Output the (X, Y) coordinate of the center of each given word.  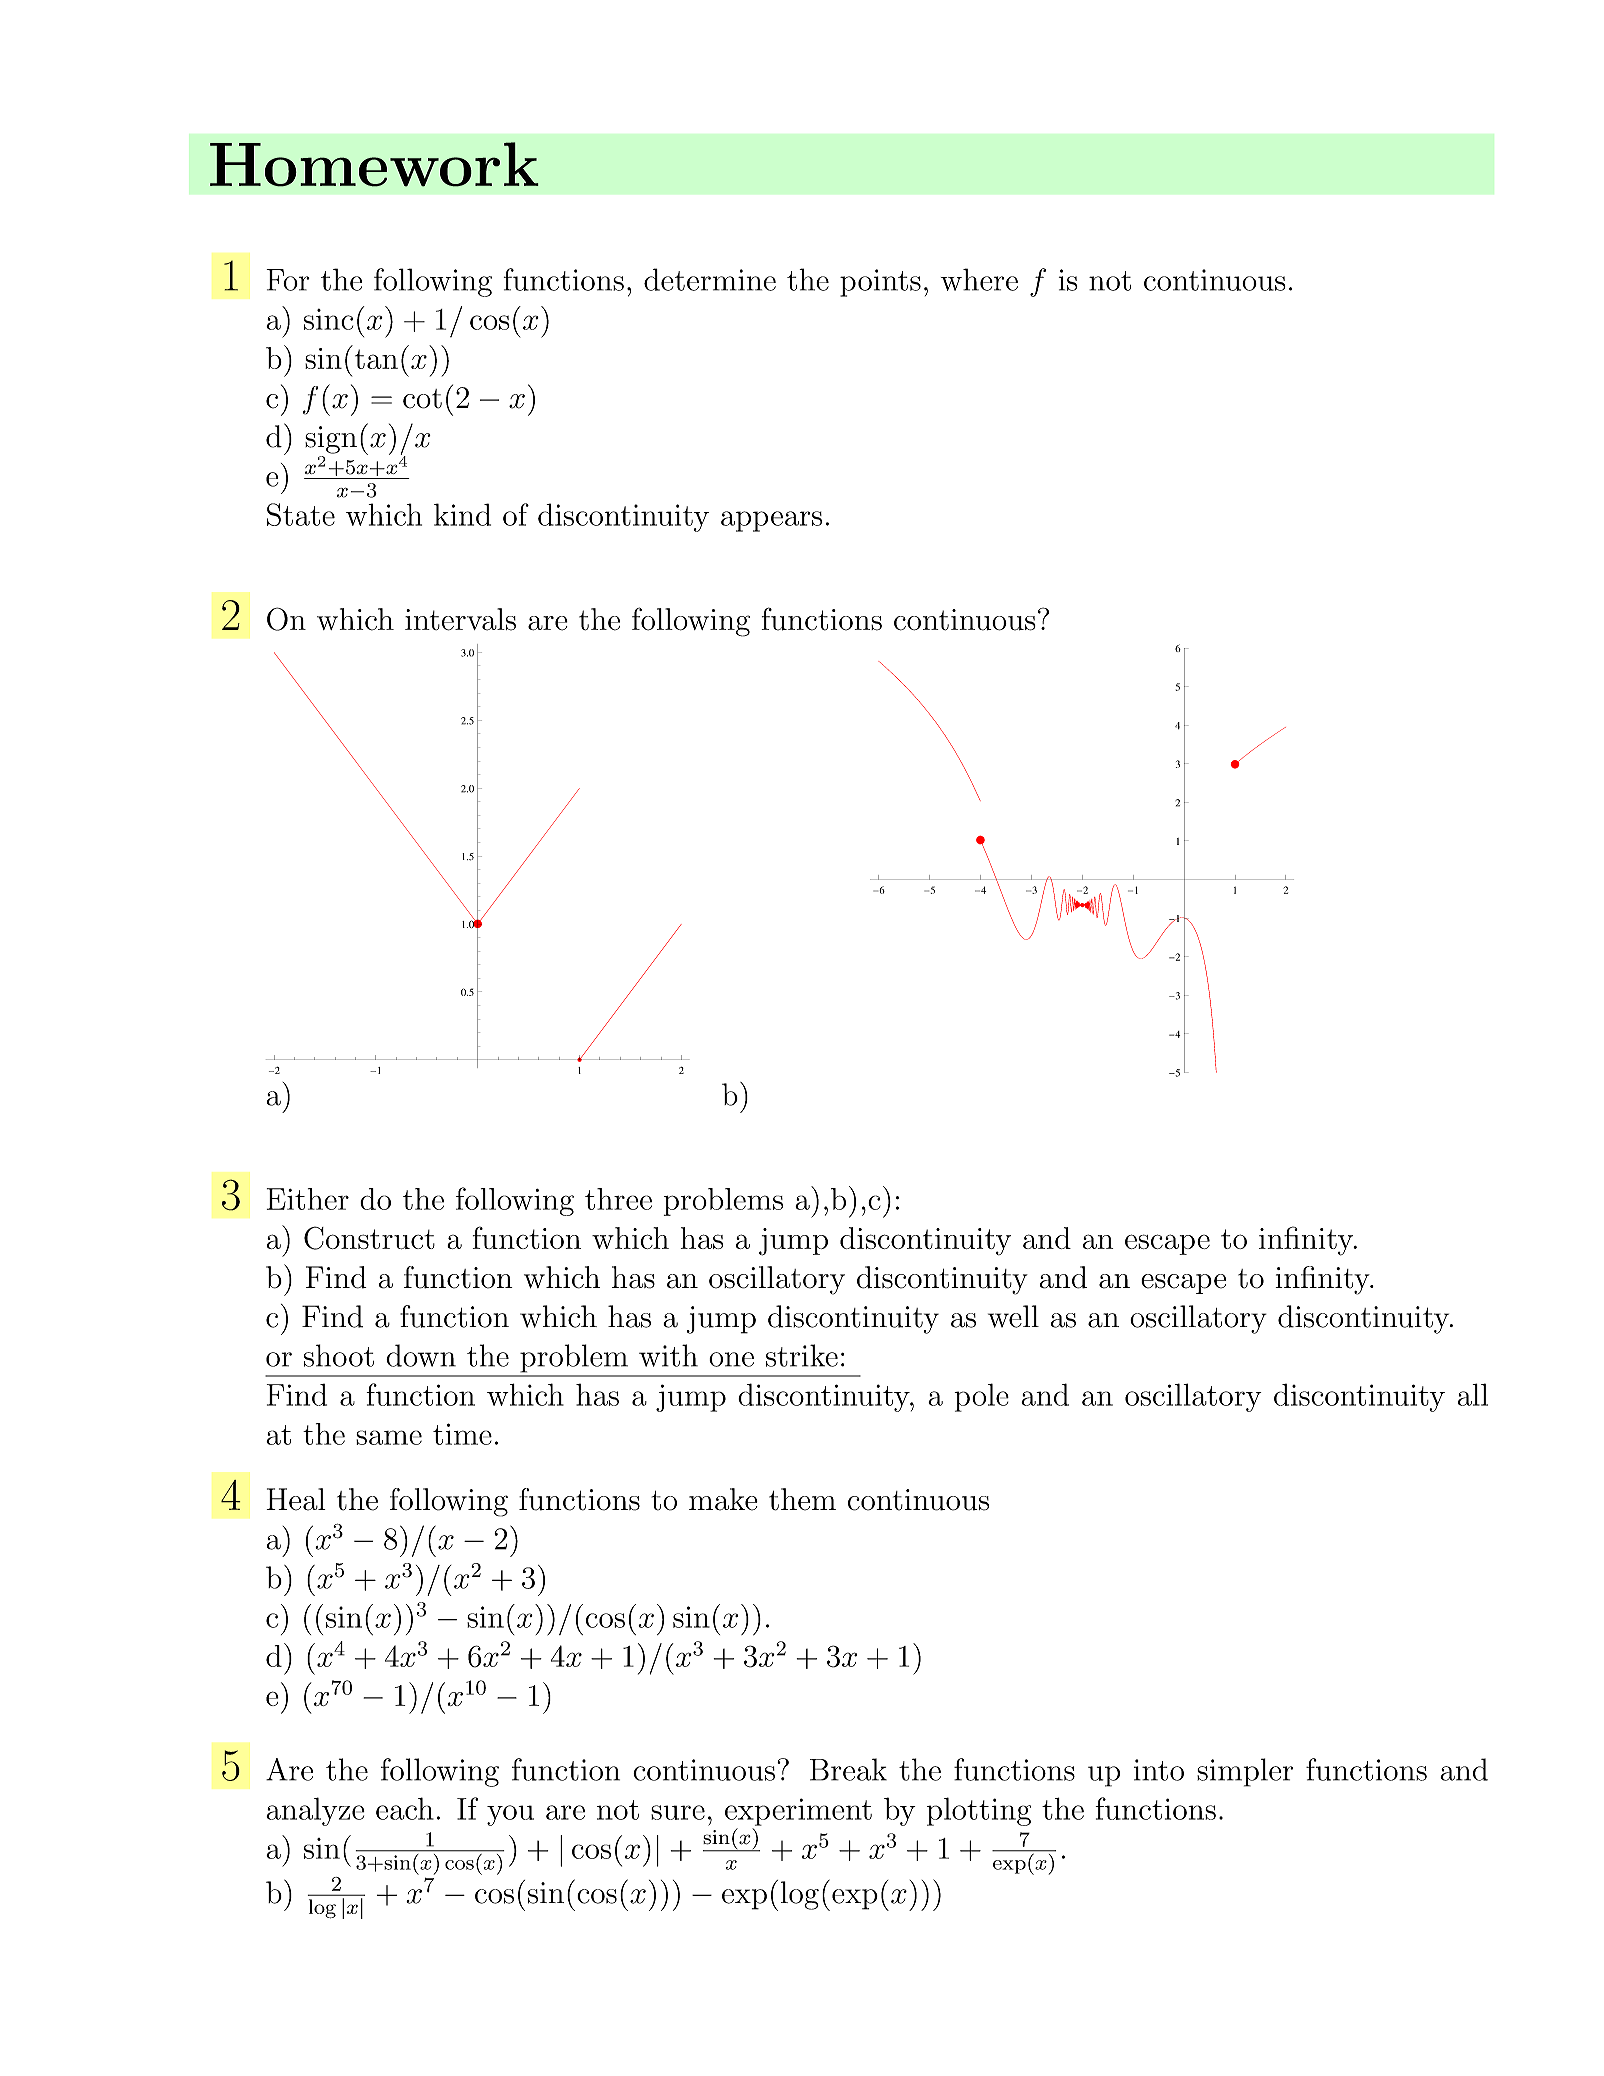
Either (308, 1199)
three (618, 1199)
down (421, 1355)
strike (802, 1355)
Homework (374, 164)
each (405, 1808)
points (880, 283)
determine (710, 279)
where (979, 279)
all (1473, 1394)
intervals (460, 619)
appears (771, 521)
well (1013, 1316)
